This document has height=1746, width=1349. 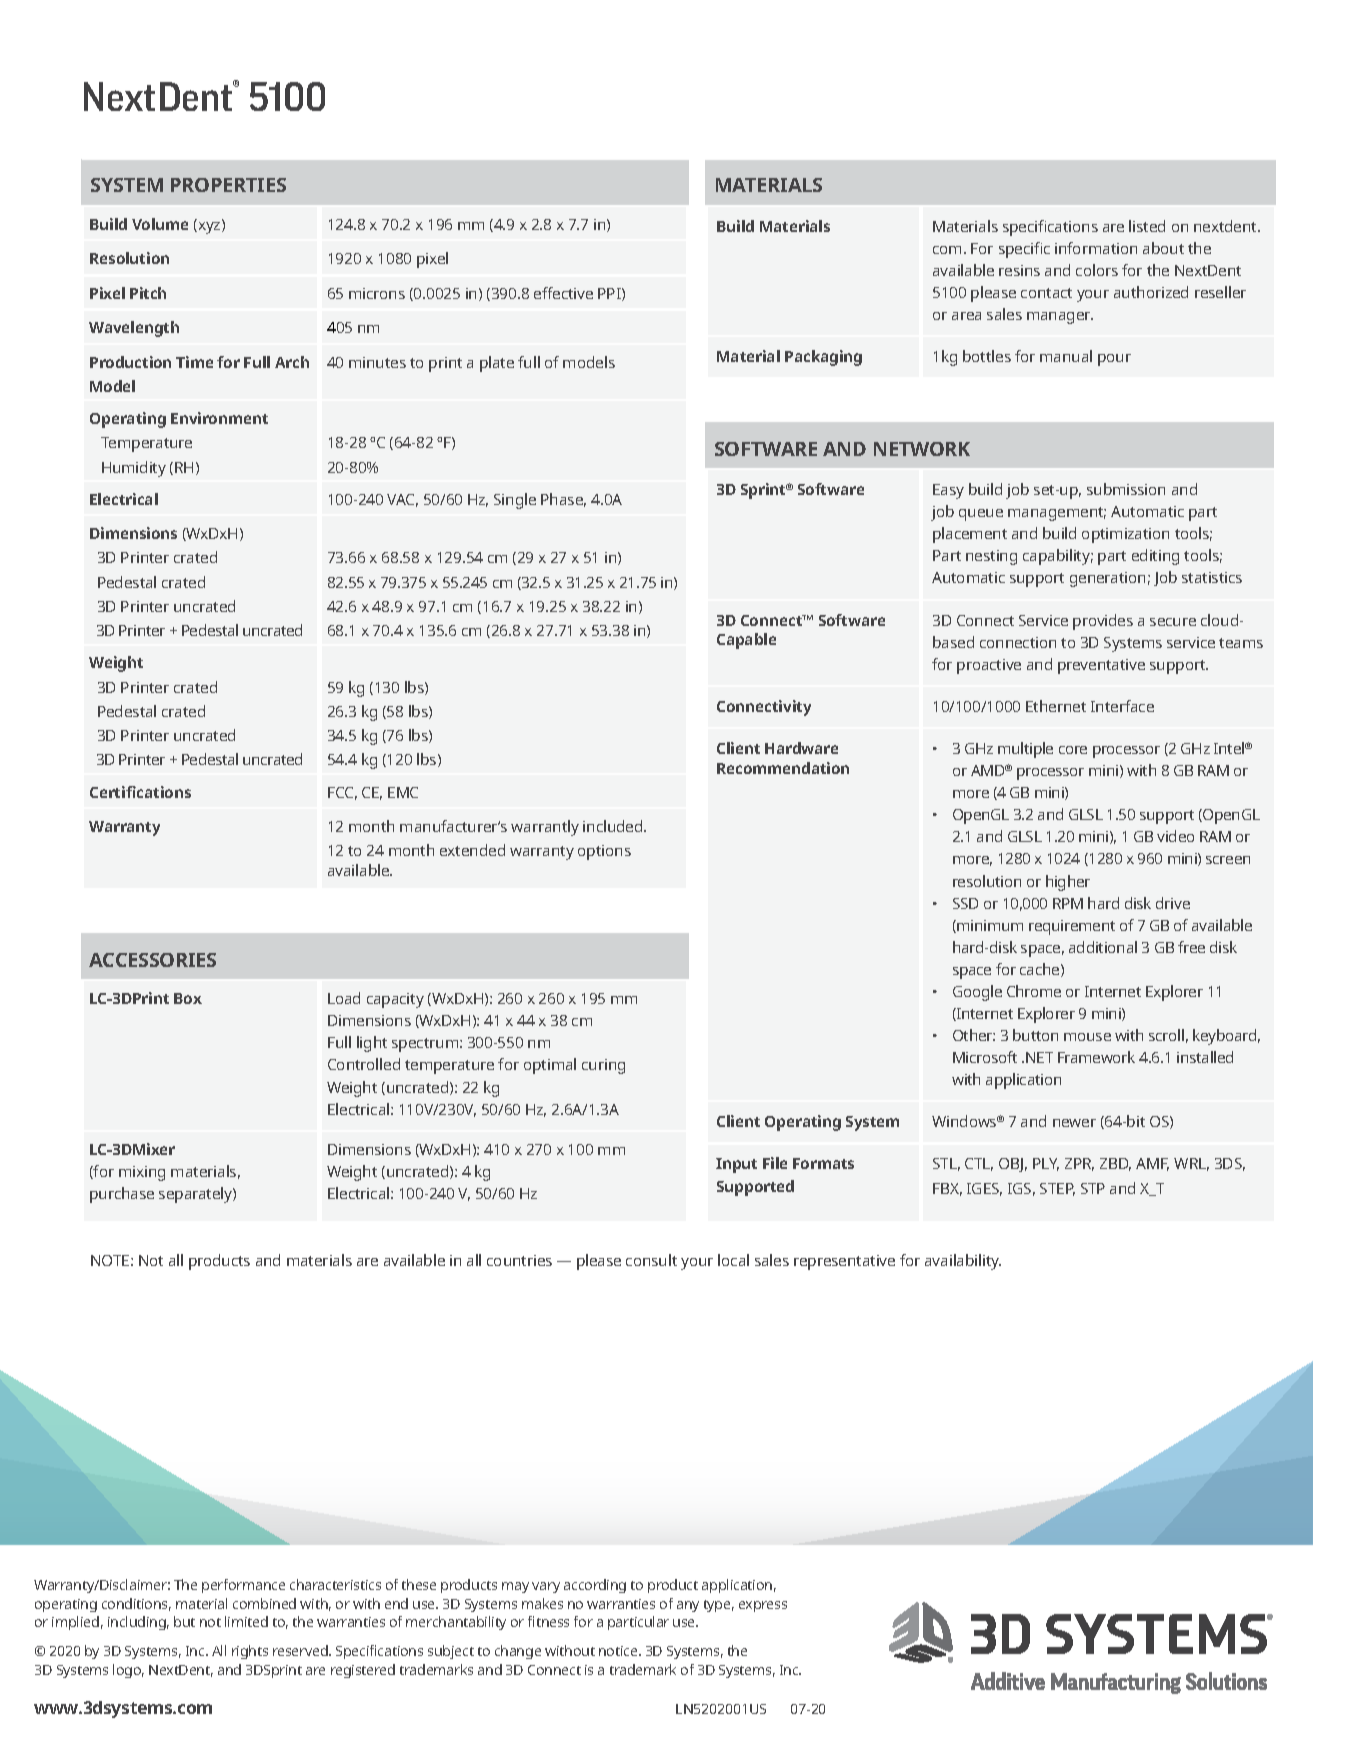 I want to click on information, so click(x=1096, y=248).
